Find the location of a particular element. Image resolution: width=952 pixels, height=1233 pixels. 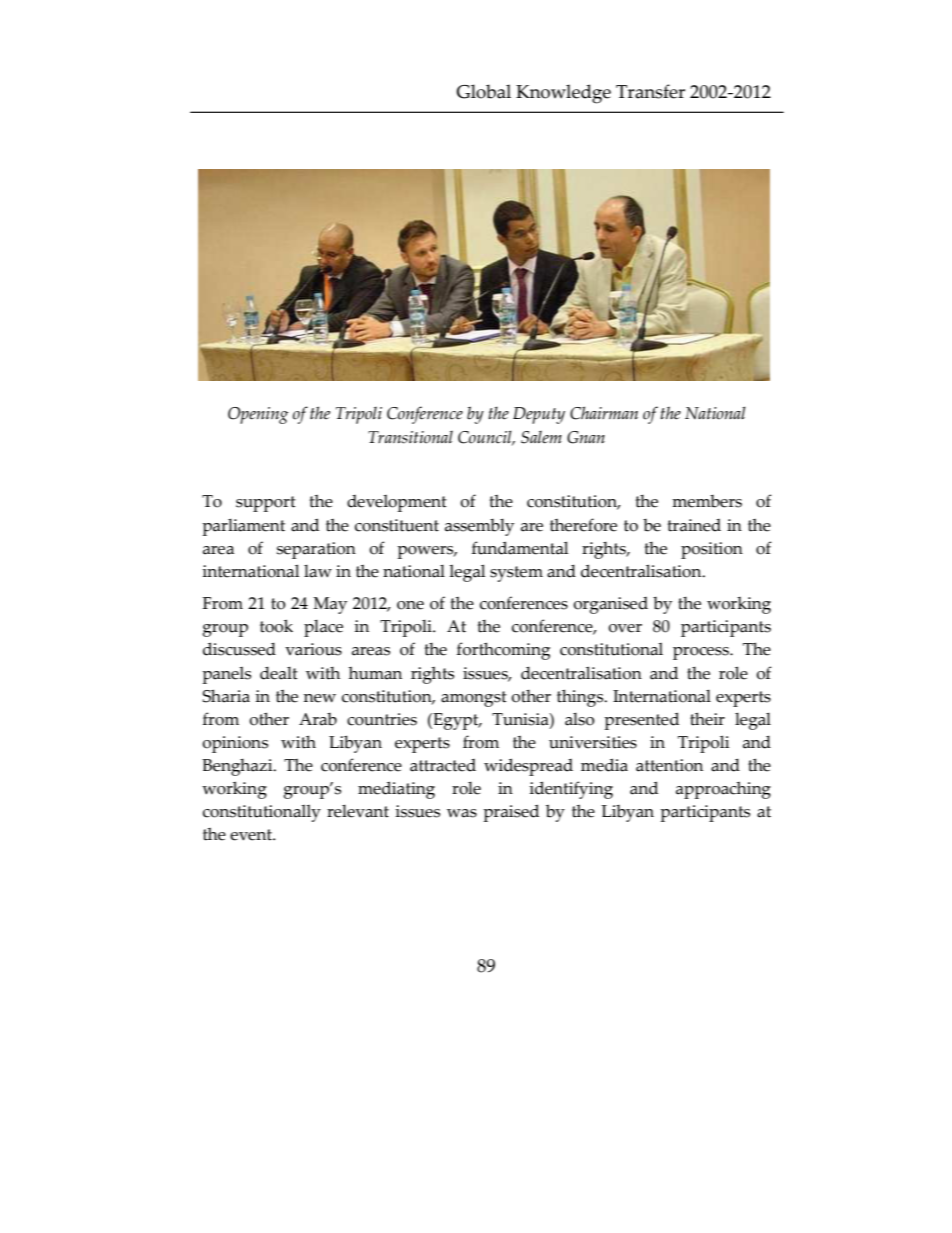

dealt is located at coordinates (279, 673).
